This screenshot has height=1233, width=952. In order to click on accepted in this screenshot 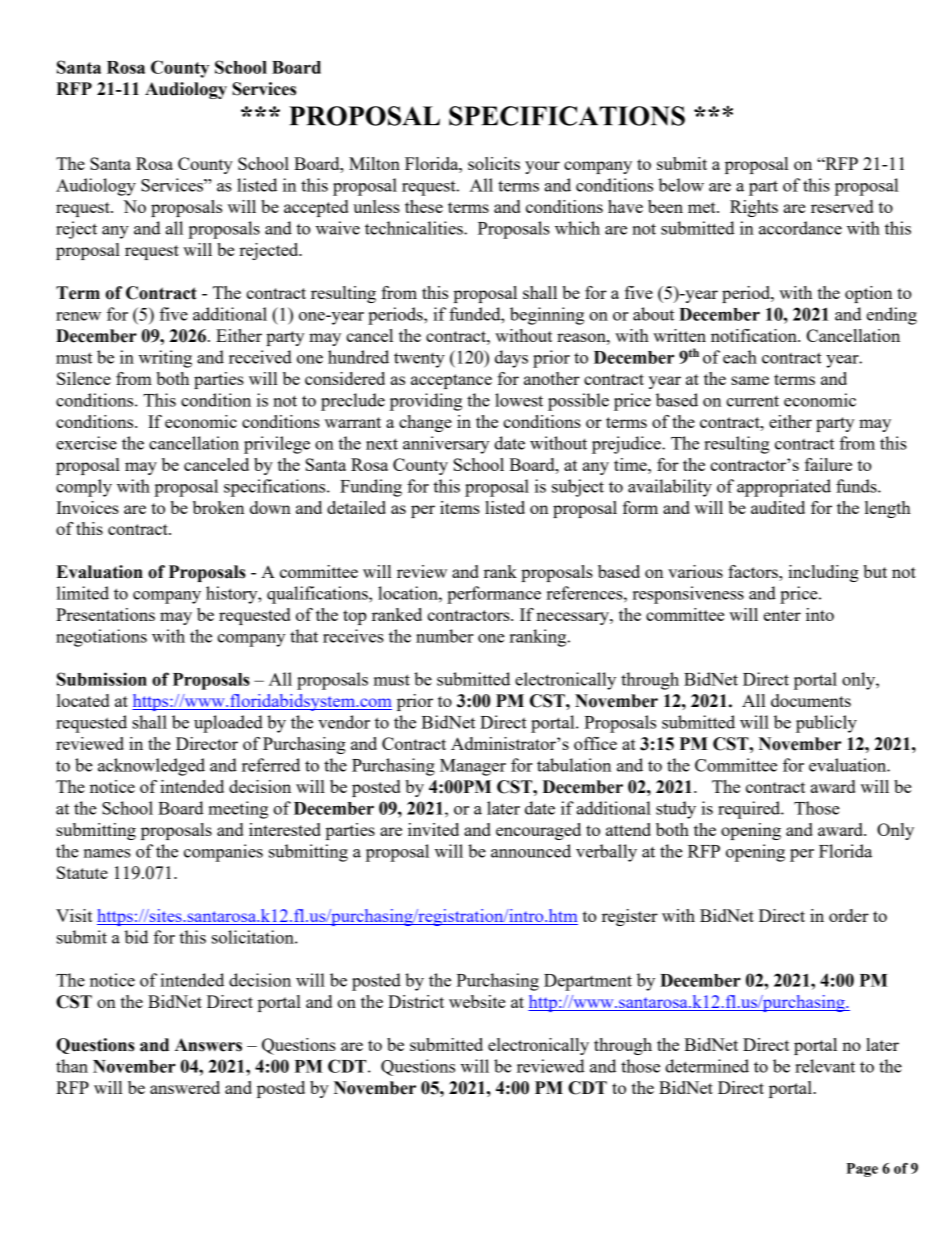, I will do `click(316, 208)`.
